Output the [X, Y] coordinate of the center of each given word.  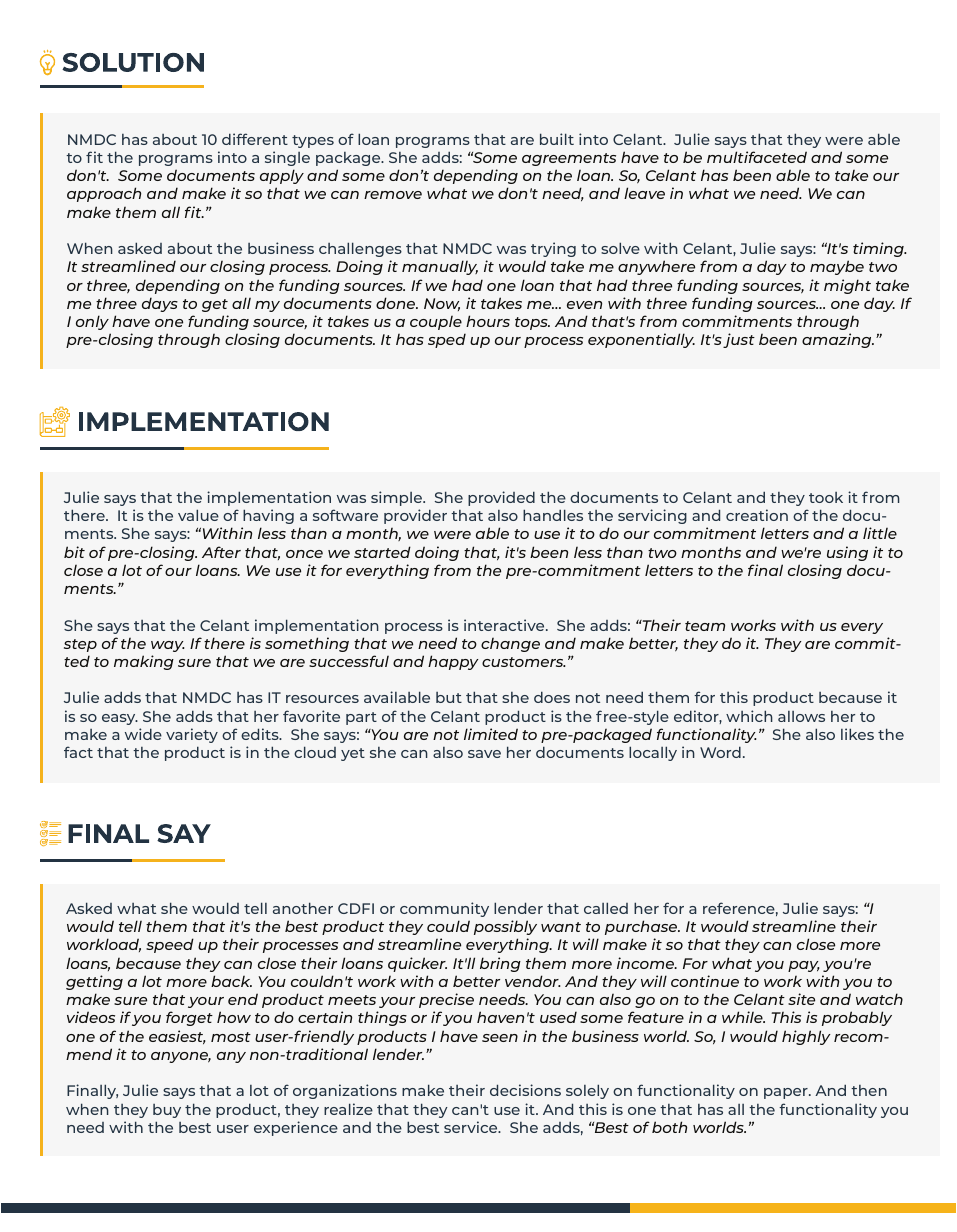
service [472, 1127]
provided [501, 498]
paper [787, 1093]
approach [104, 194]
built [557, 139]
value [198, 515]
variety [192, 735]
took [826, 497]
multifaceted [757, 157]
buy [167, 1111]
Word [720, 752]
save [484, 754]
